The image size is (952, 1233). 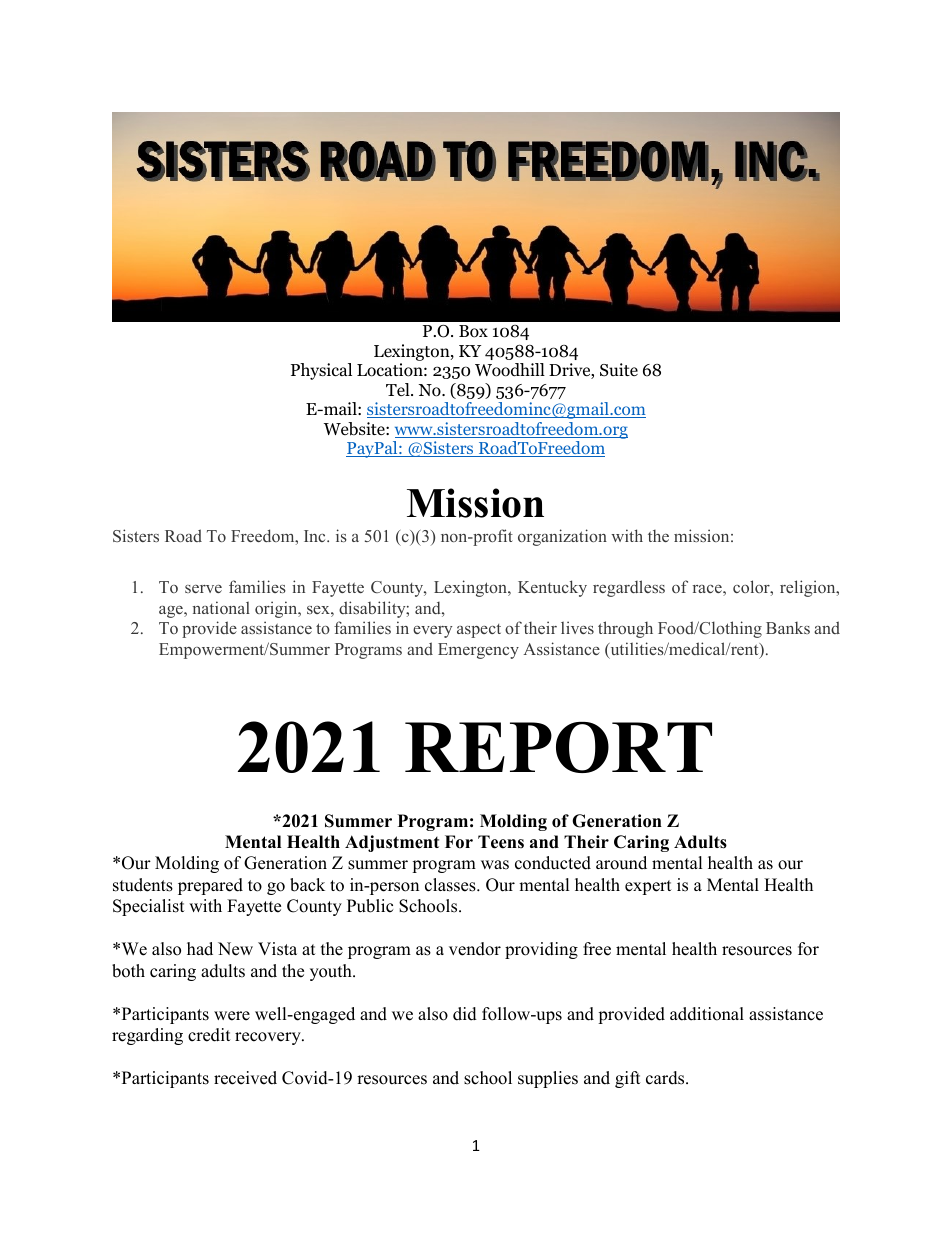 I want to click on Physical, so click(x=321, y=371).
